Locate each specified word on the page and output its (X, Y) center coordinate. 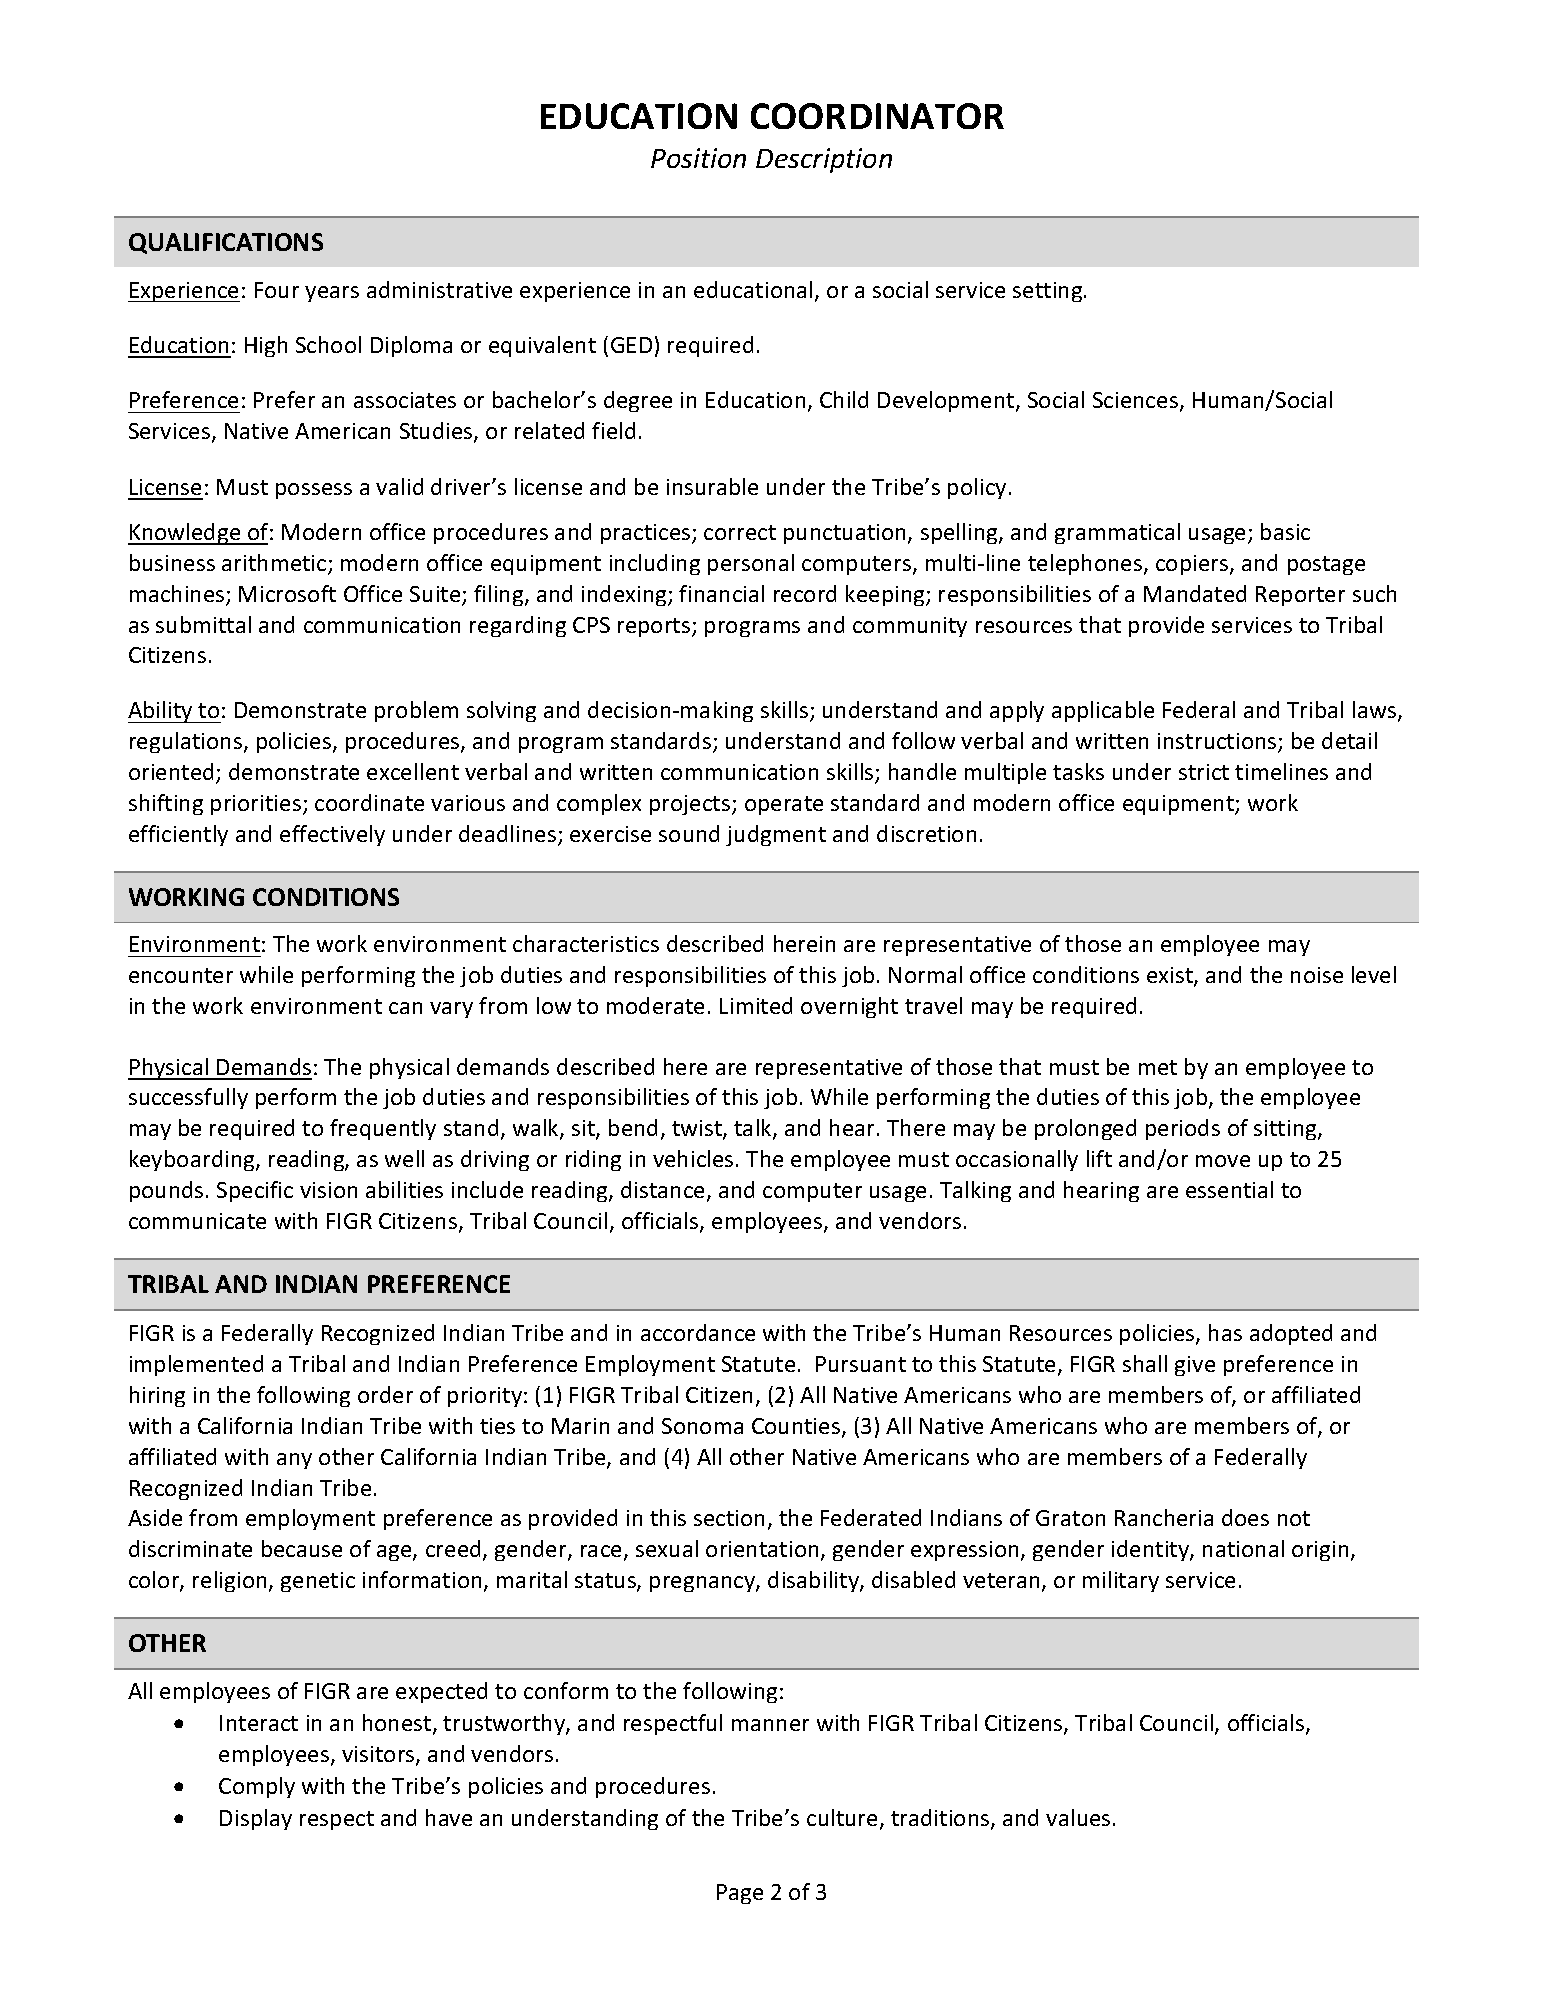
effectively (332, 835)
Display (256, 1819)
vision (328, 1190)
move (1223, 1161)
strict (1204, 772)
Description (824, 160)
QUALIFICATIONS (226, 243)
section (729, 1518)
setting (1049, 292)
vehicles (693, 1158)
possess (314, 491)
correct (740, 532)
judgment (776, 835)
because (302, 1548)
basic (1285, 531)
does (1245, 1517)
